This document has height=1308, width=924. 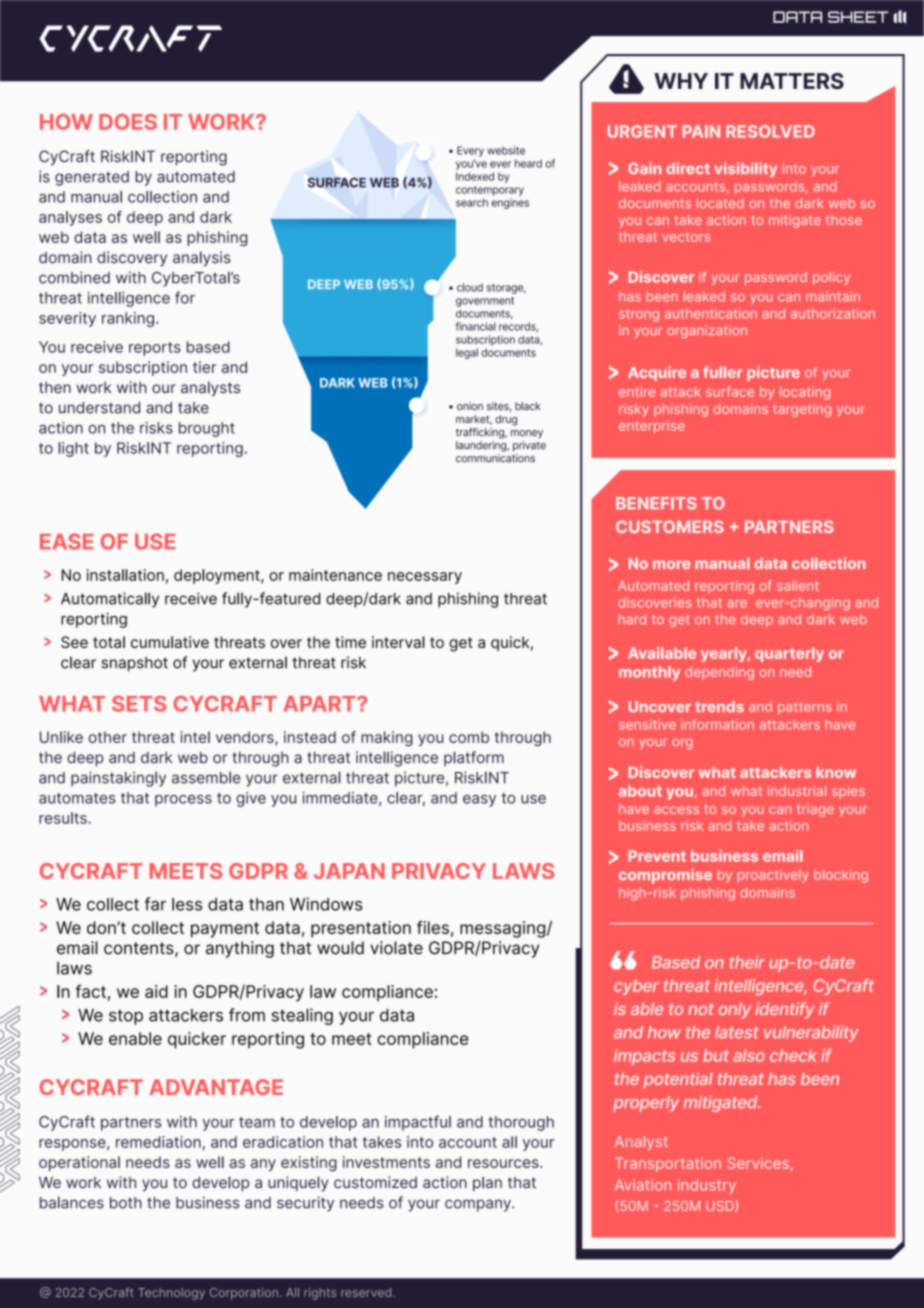 What do you see at coordinates (425, 578) in the document?
I see `necessary` at bounding box center [425, 578].
